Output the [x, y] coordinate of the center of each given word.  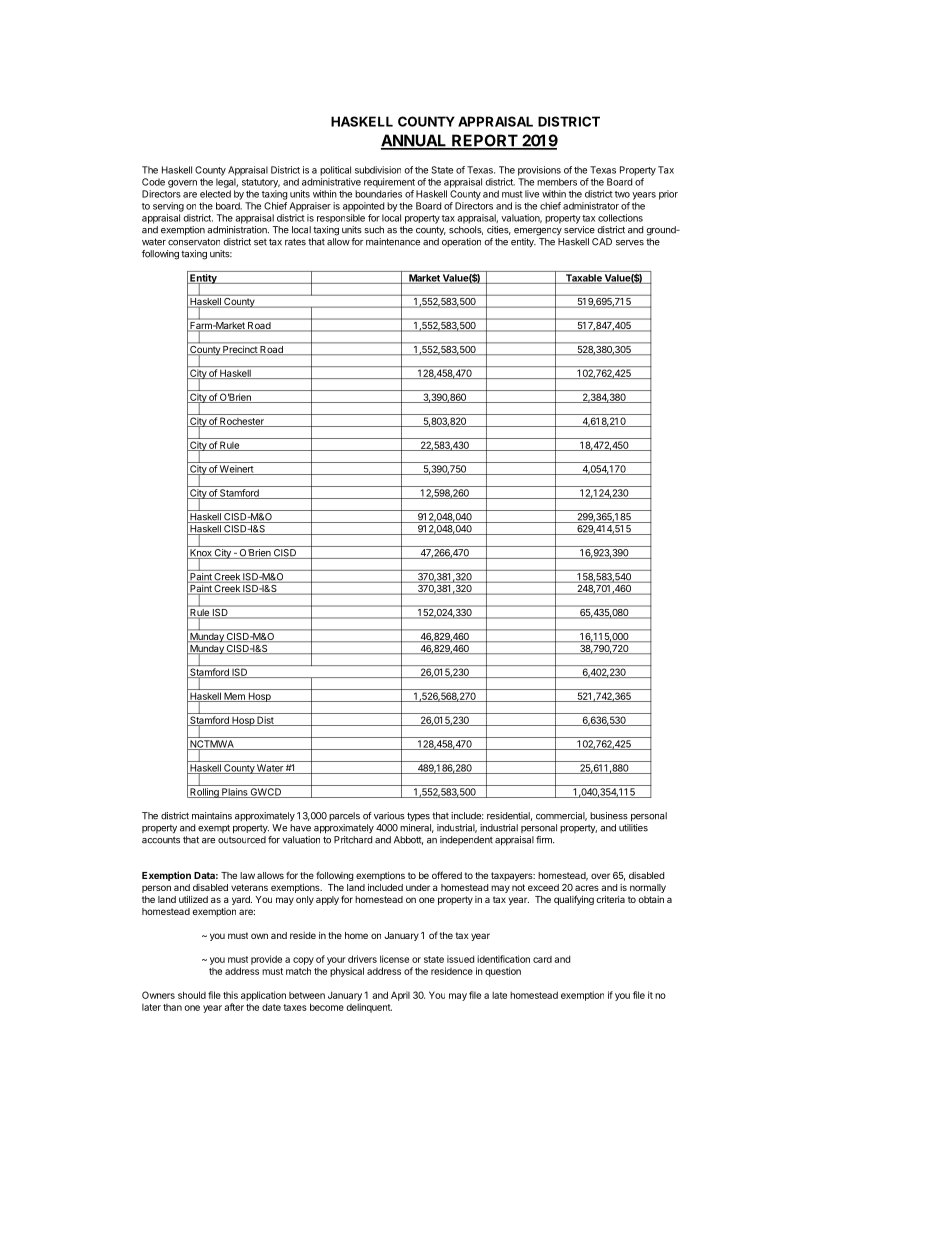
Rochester [242, 422]
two [622, 194]
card [542, 959]
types [418, 816]
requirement [389, 183]
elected [215, 194]
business [609, 816]
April [400, 996]
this [230, 995]
